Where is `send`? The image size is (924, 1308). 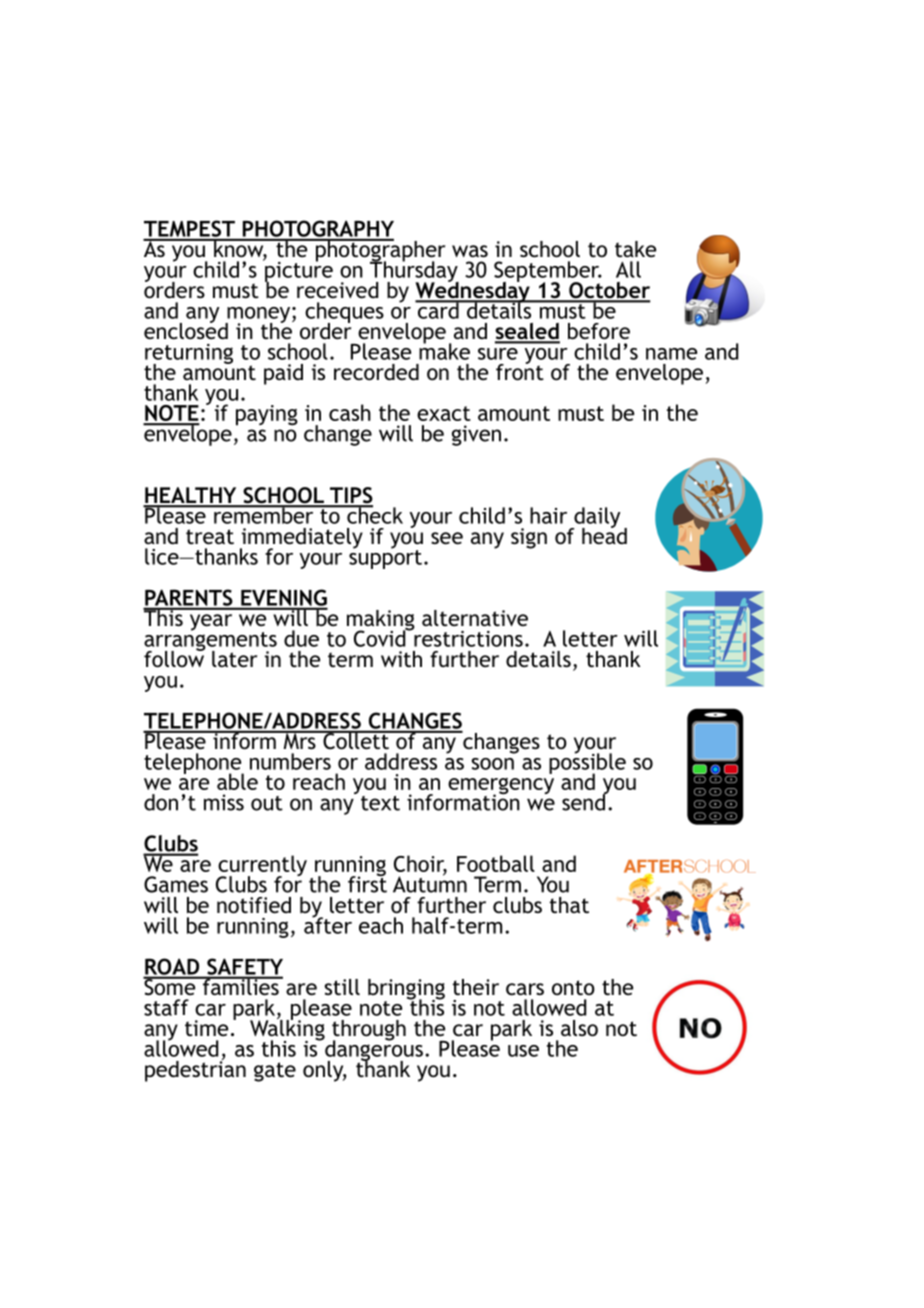 send is located at coordinates (584, 801).
